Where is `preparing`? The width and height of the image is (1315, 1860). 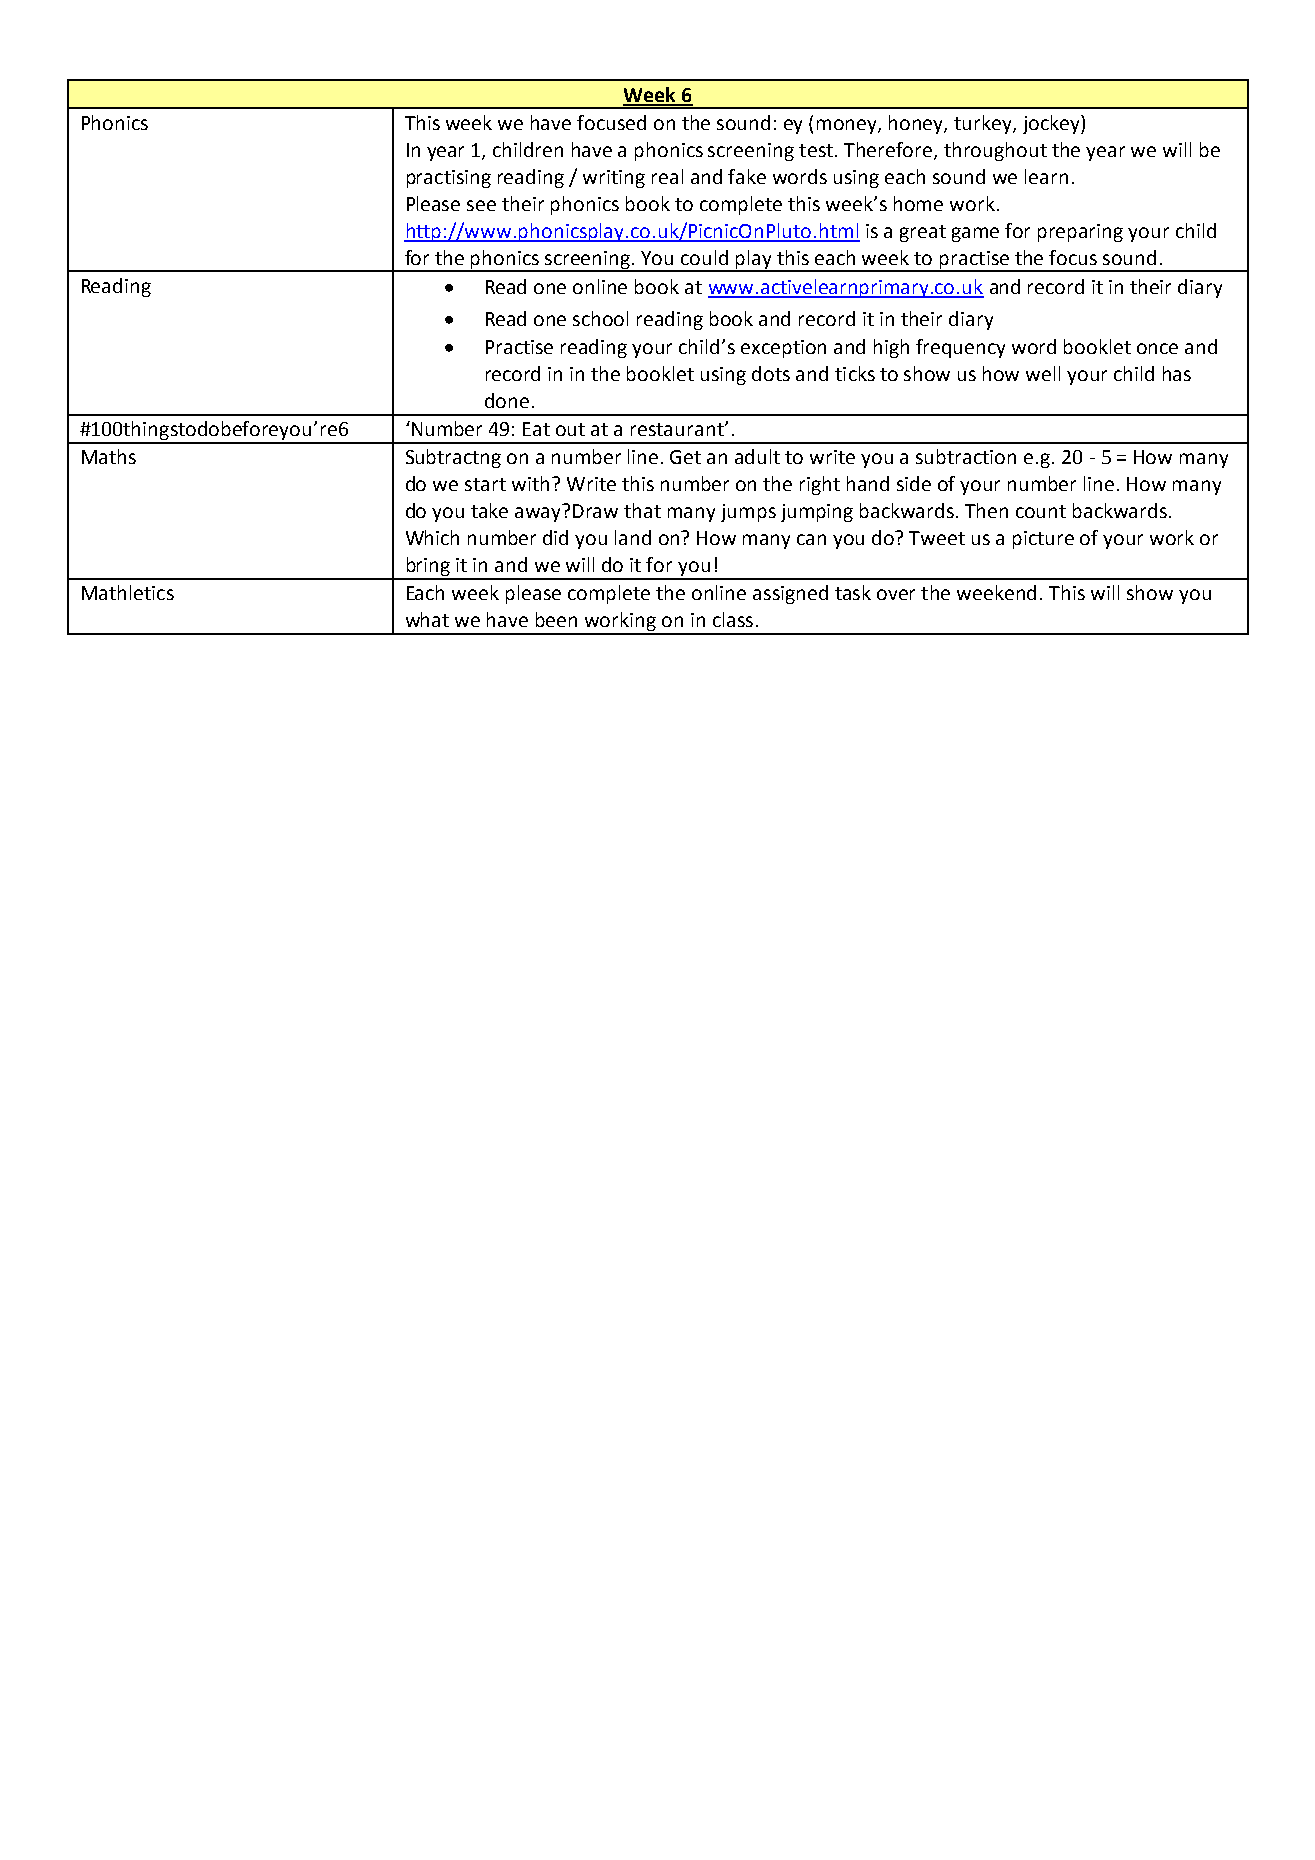
preparing is located at coordinates (1080, 233).
